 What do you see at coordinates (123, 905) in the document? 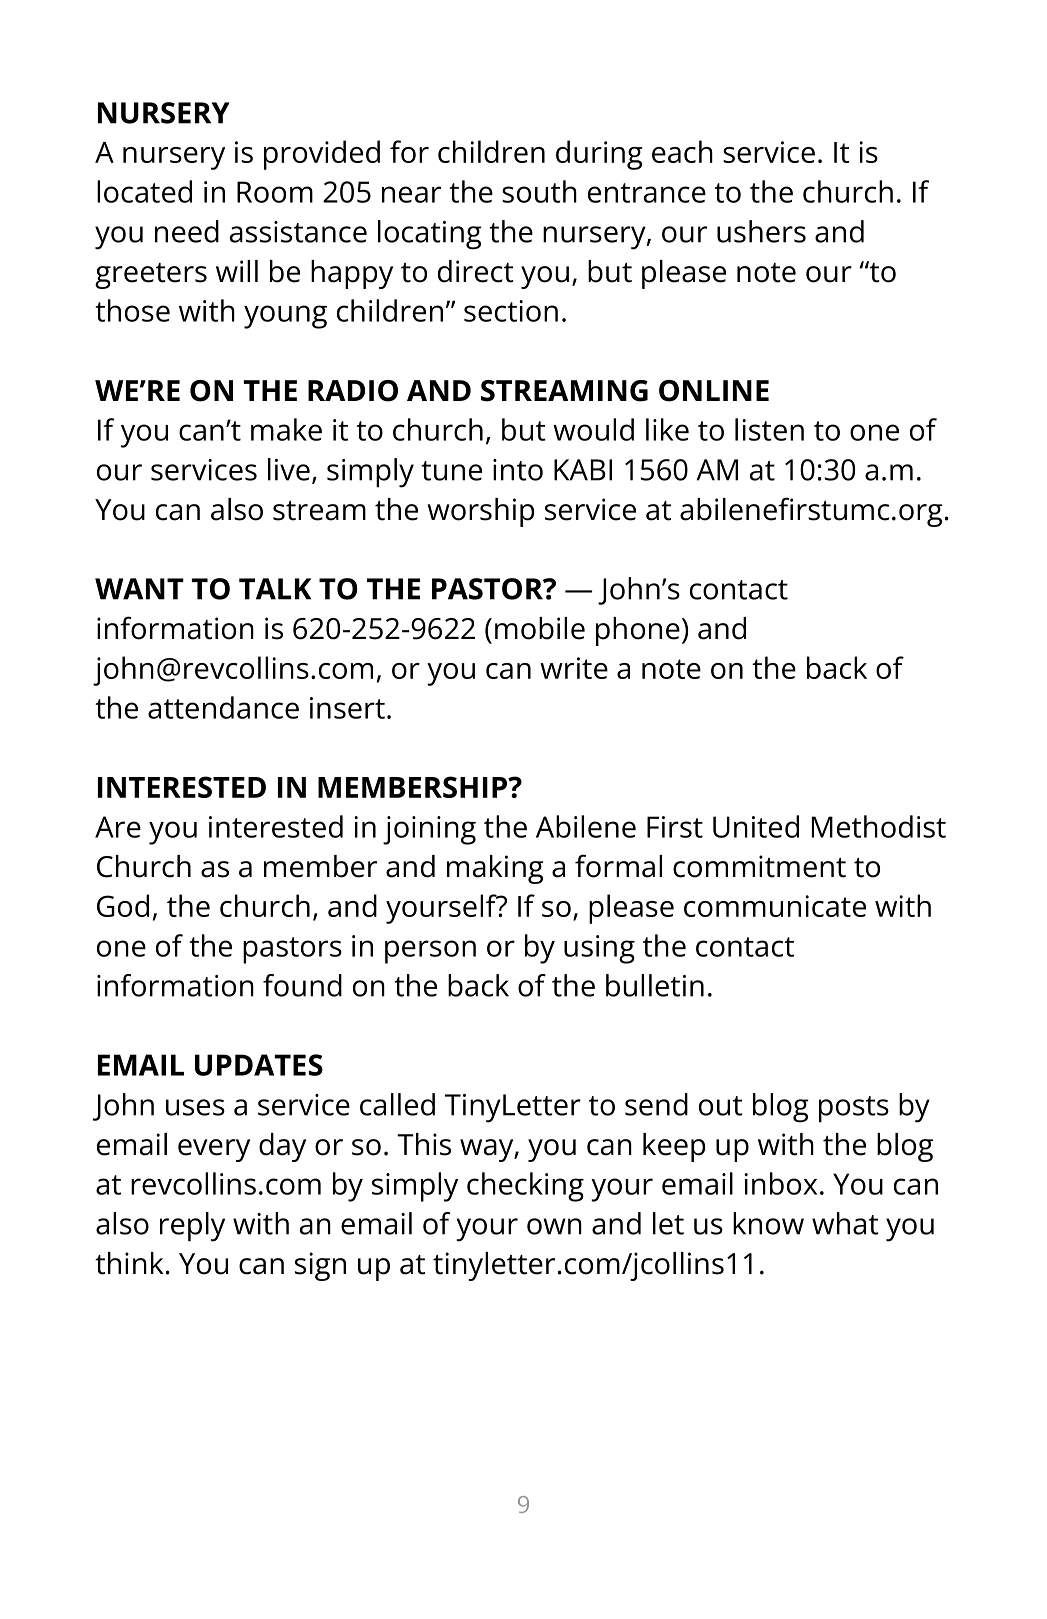
I see `God` at bounding box center [123, 905].
